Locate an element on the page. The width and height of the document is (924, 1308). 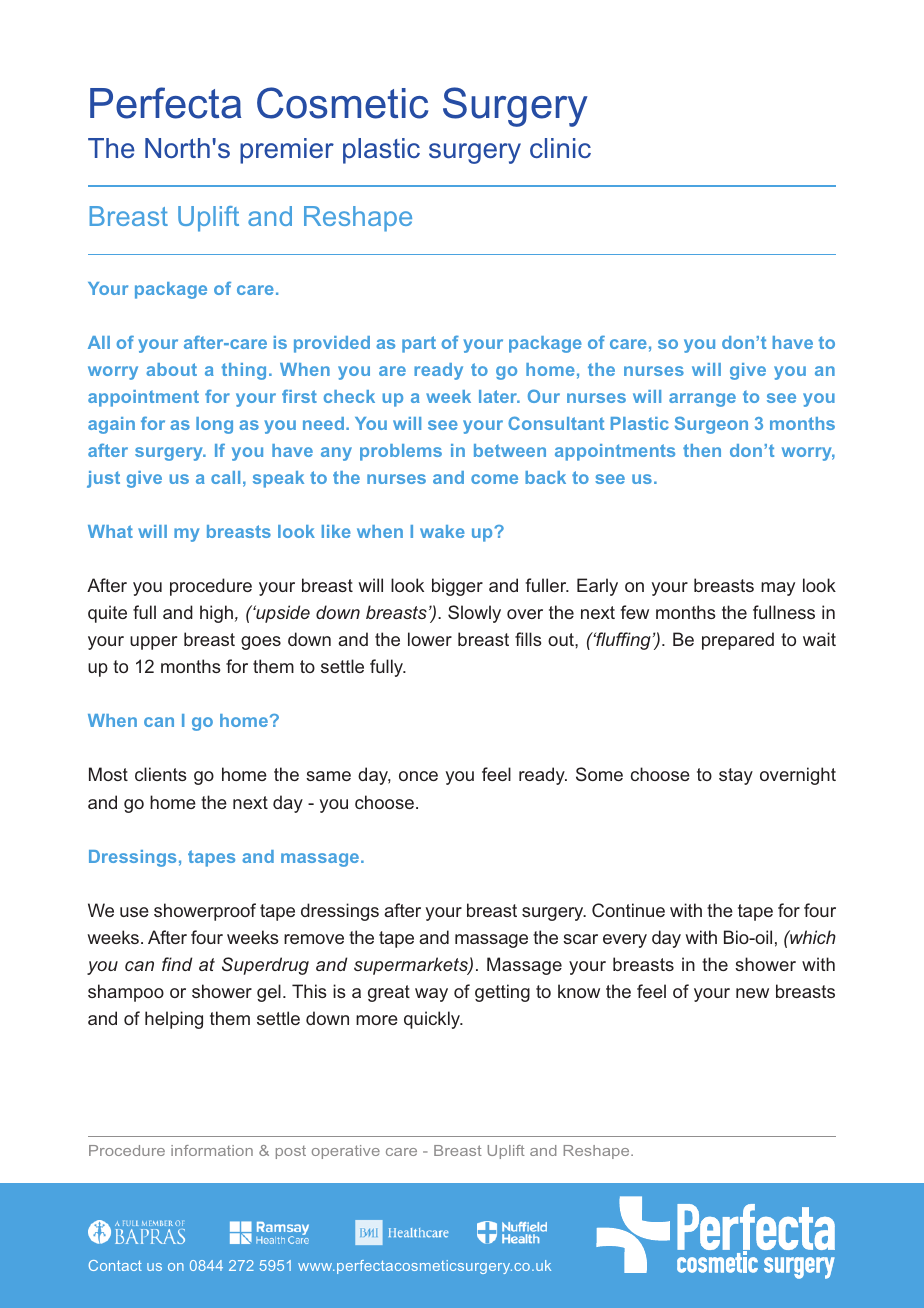
long is located at coordinates (214, 425).
